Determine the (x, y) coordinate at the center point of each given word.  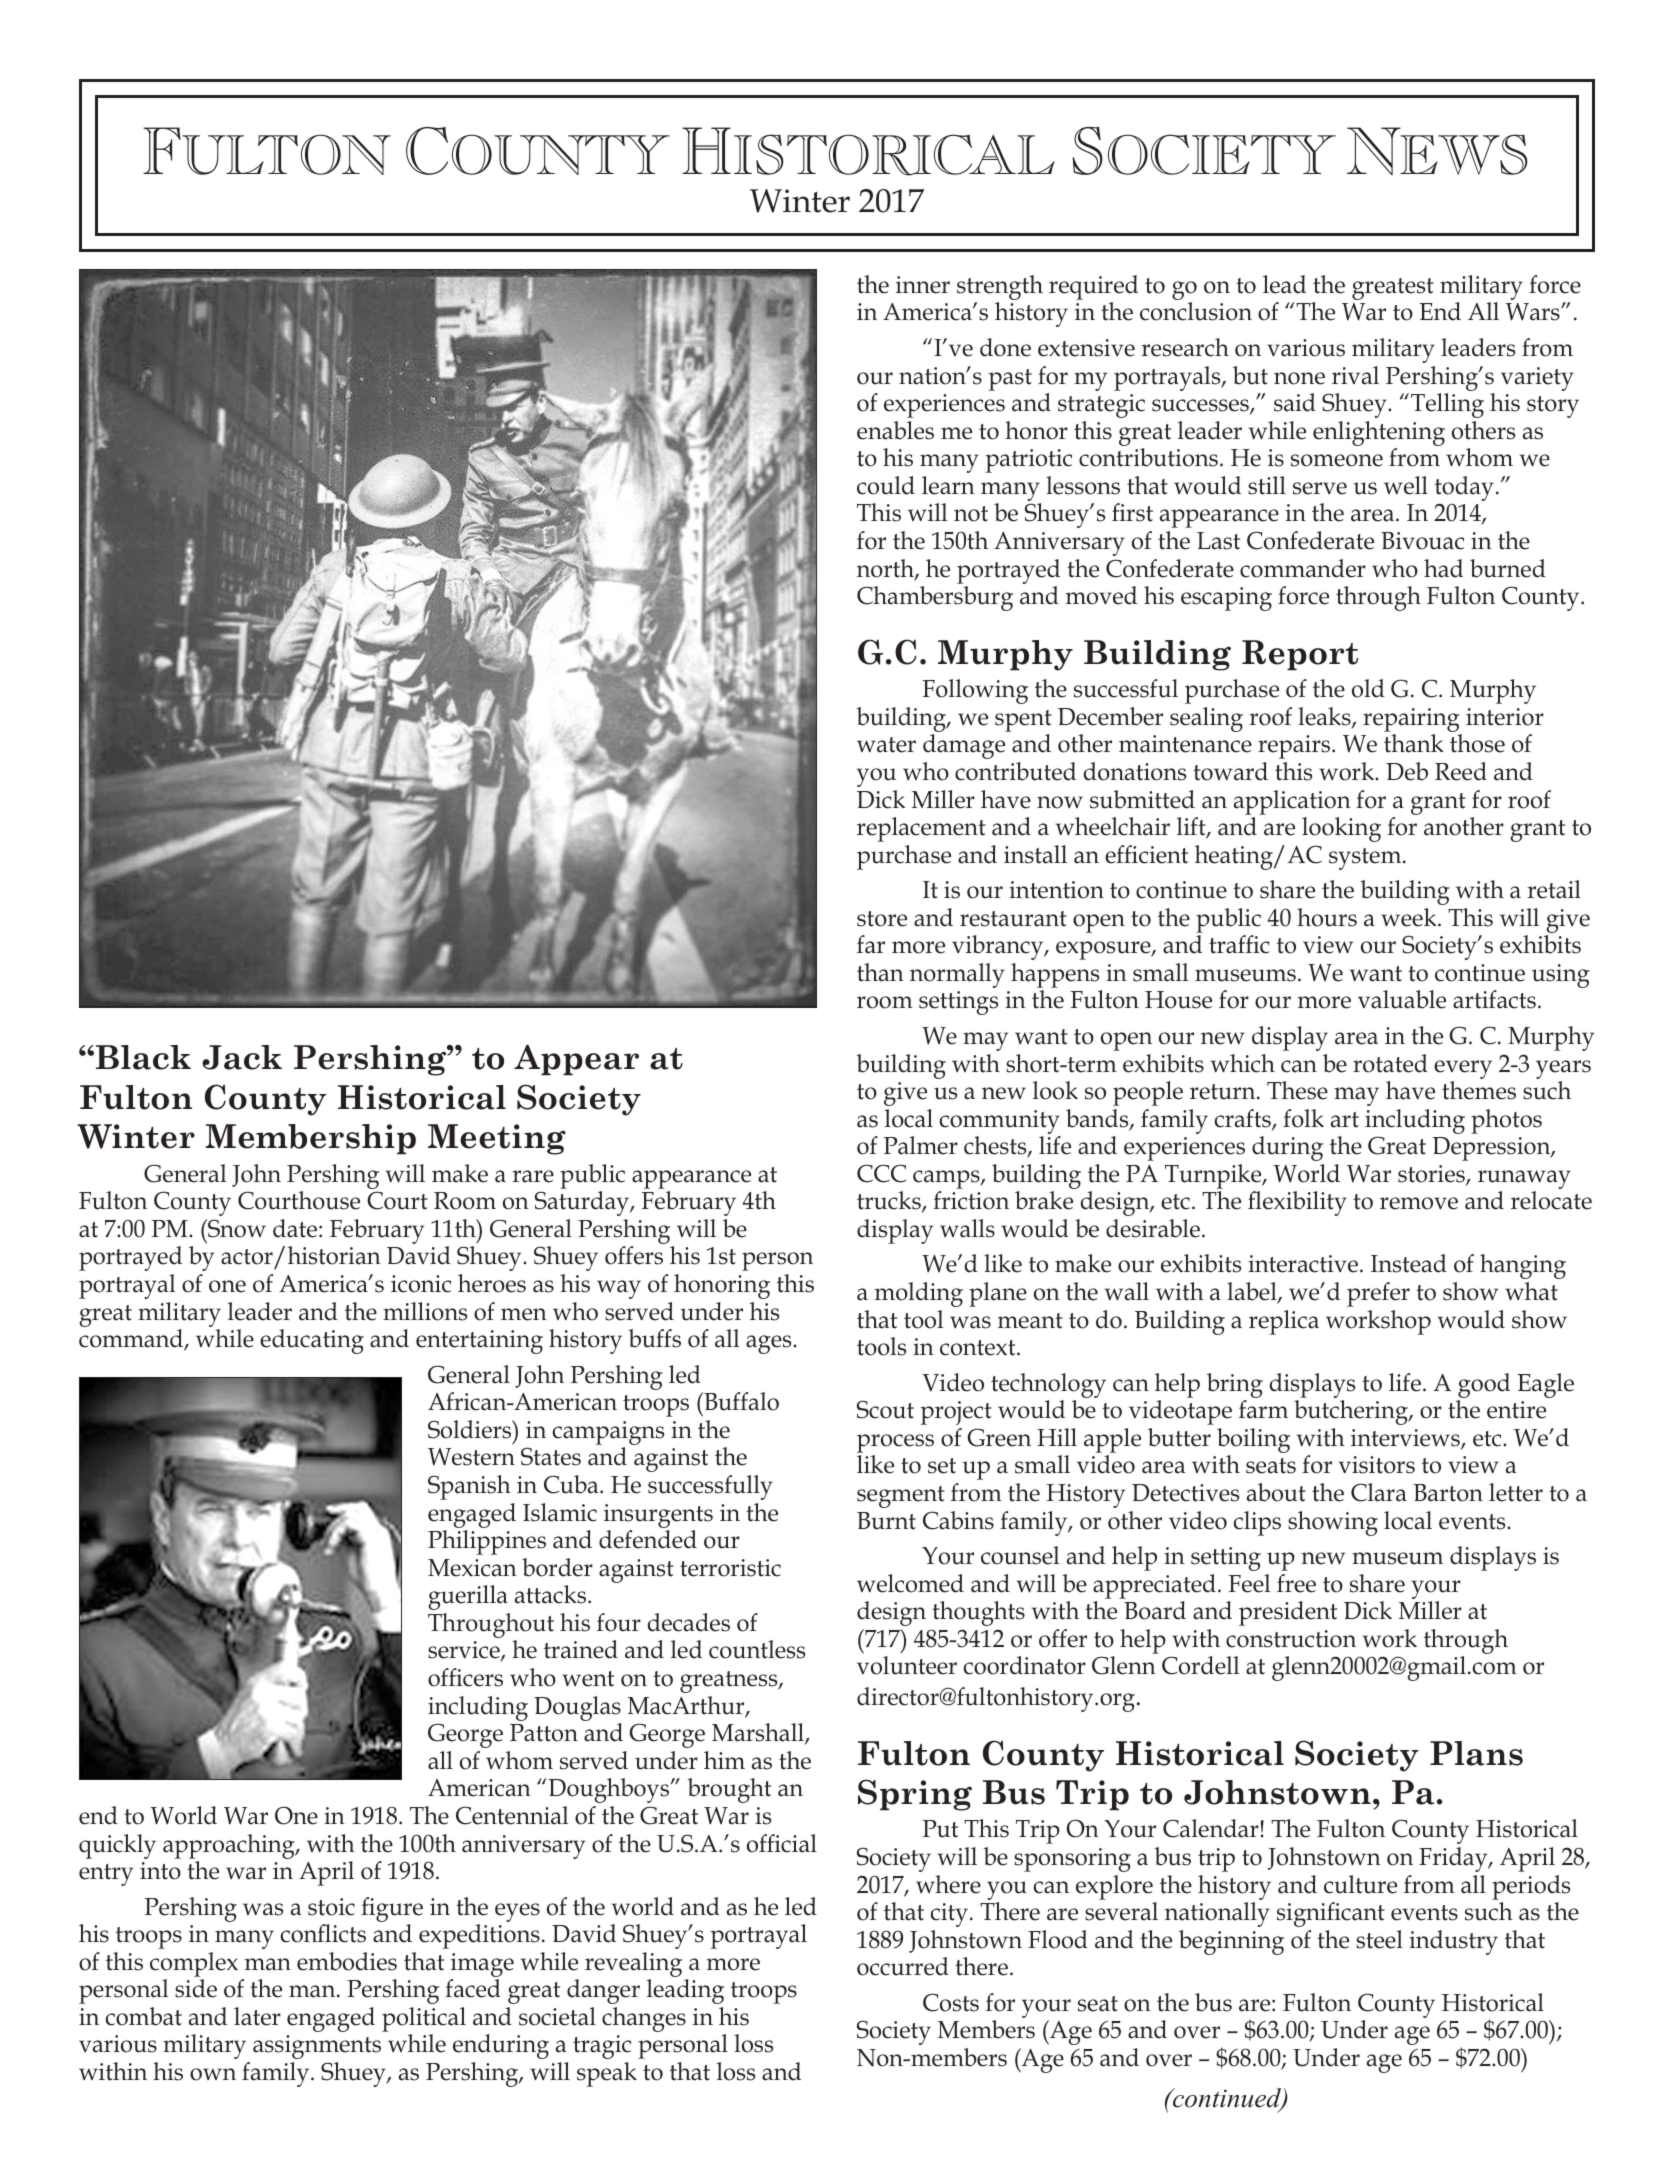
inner (923, 285)
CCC (881, 1173)
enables (895, 430)
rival (1355, 375)
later (257, 2016)
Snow (236, 1228)
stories (1432, 1175)
